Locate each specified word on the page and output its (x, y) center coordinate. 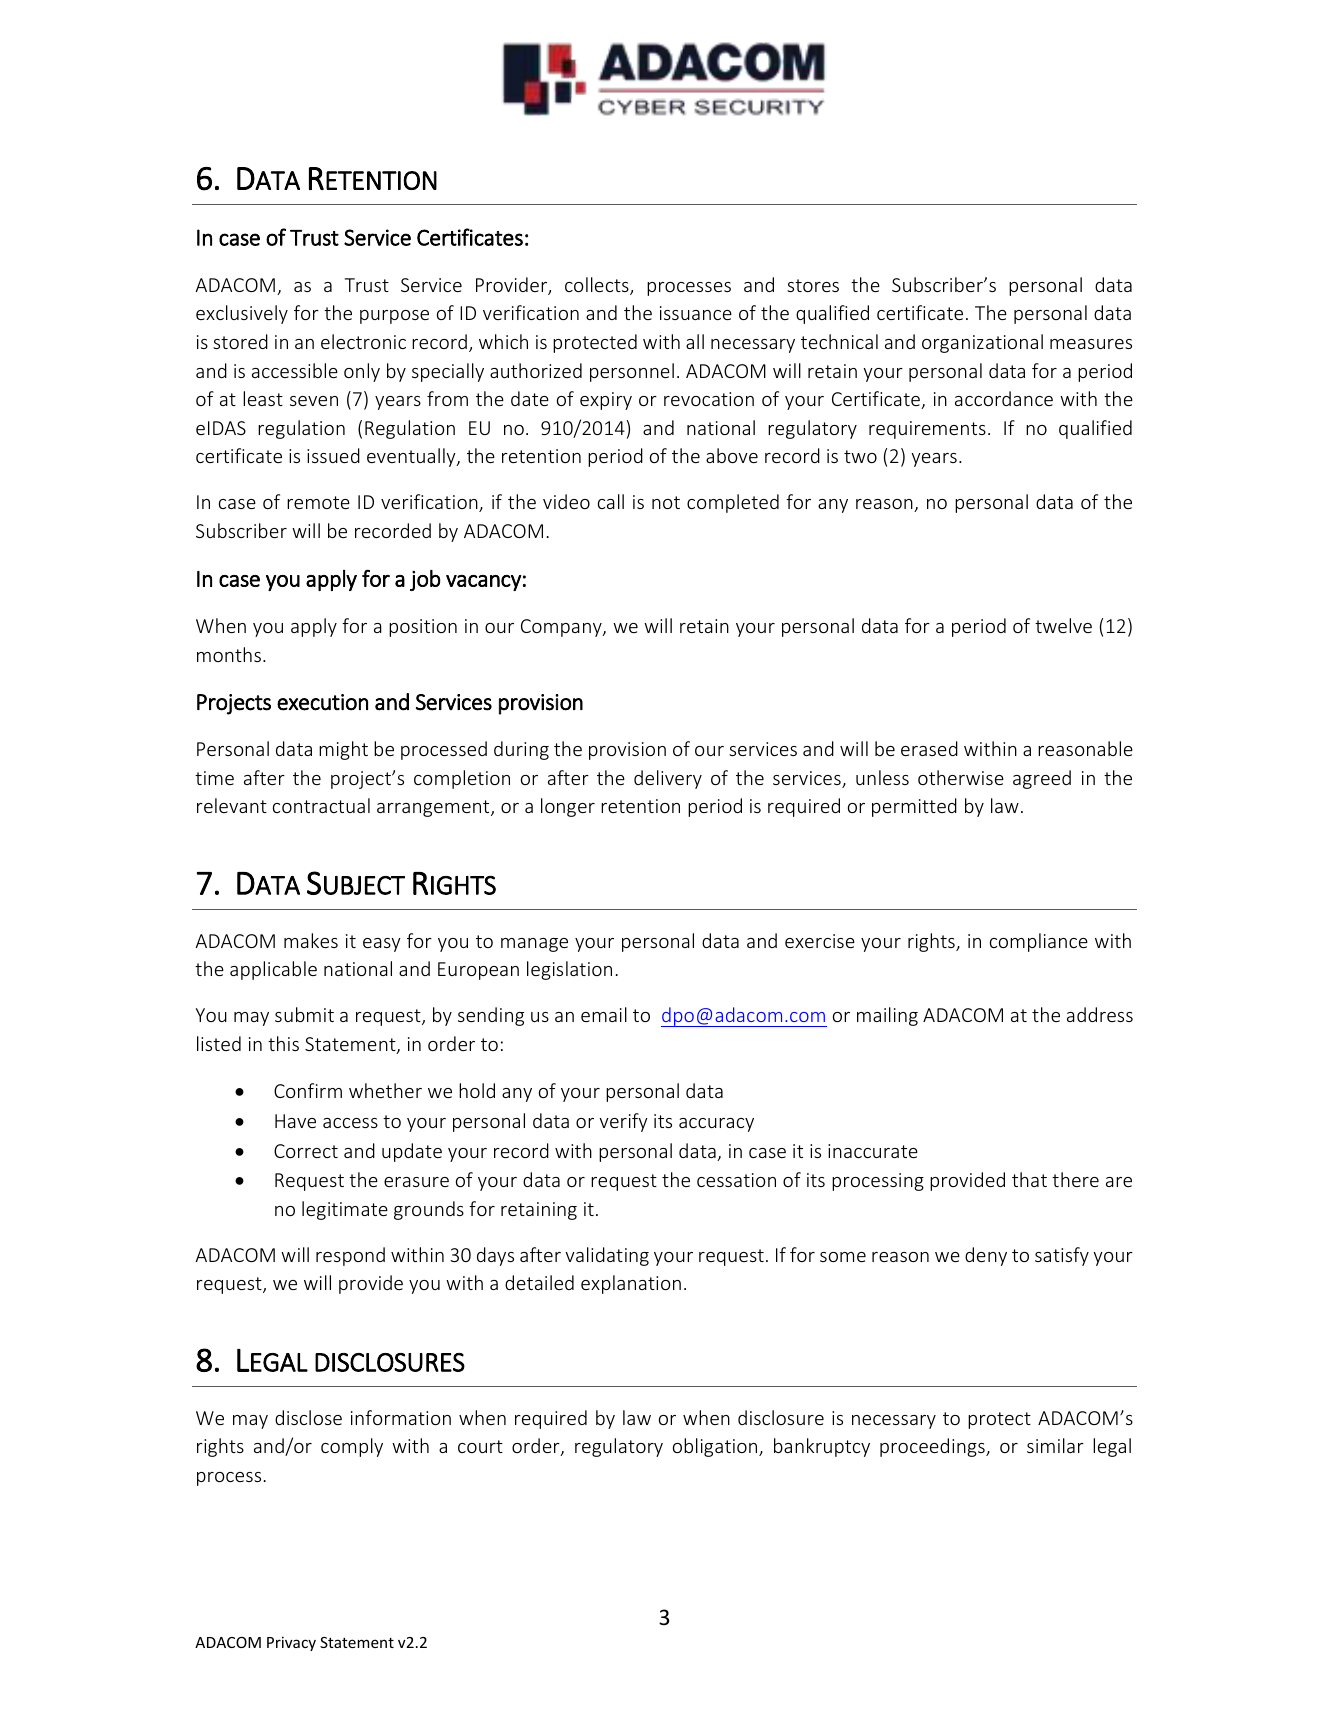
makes (311, 940)
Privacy (291, 1643)
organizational (982, 343)
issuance (696, 313)
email (604, 1014)
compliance (1039, 942)
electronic (363, 341)
